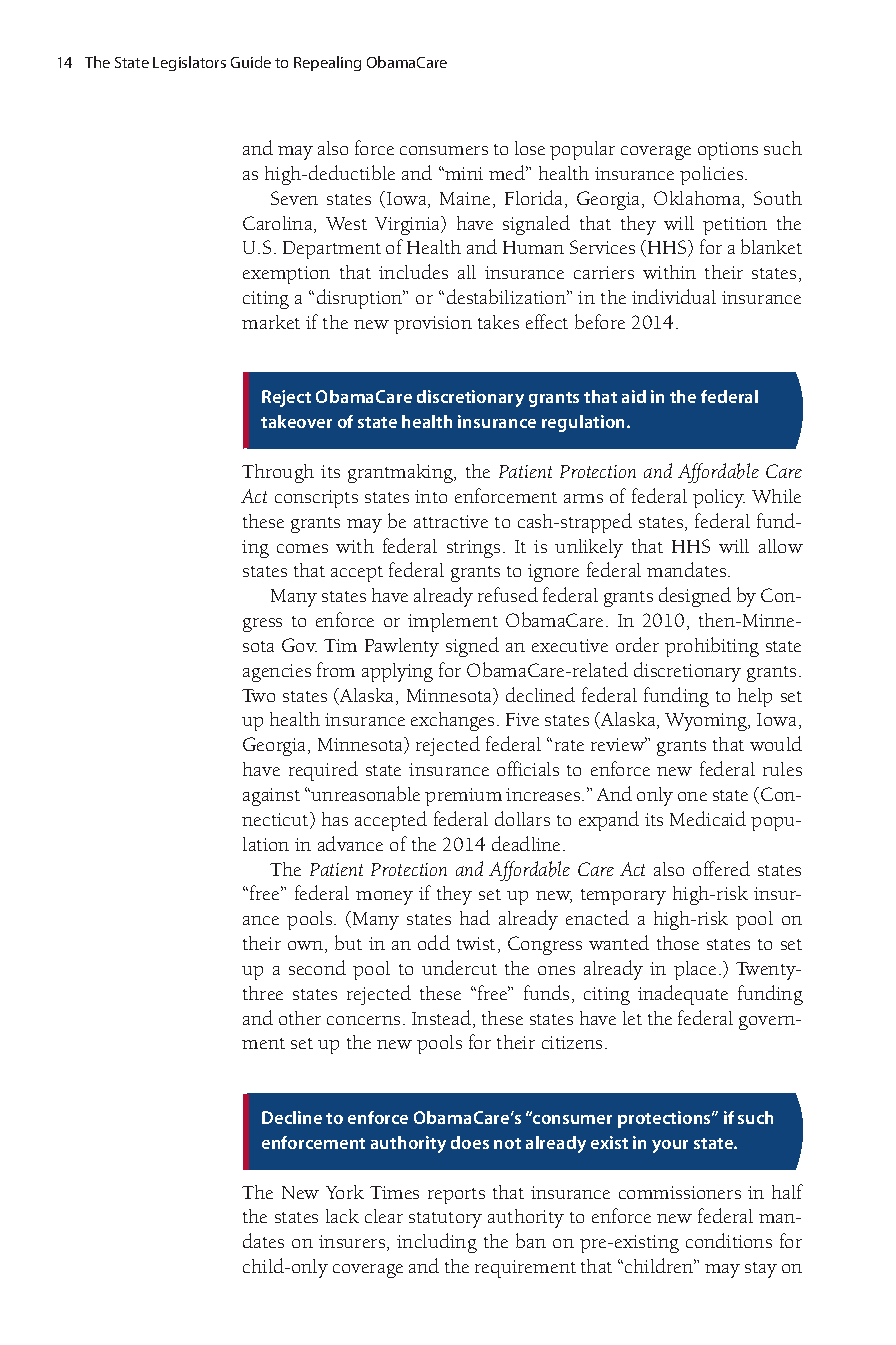 This document has height=1345, width=896. I want to click on options, so click(728, 151).
